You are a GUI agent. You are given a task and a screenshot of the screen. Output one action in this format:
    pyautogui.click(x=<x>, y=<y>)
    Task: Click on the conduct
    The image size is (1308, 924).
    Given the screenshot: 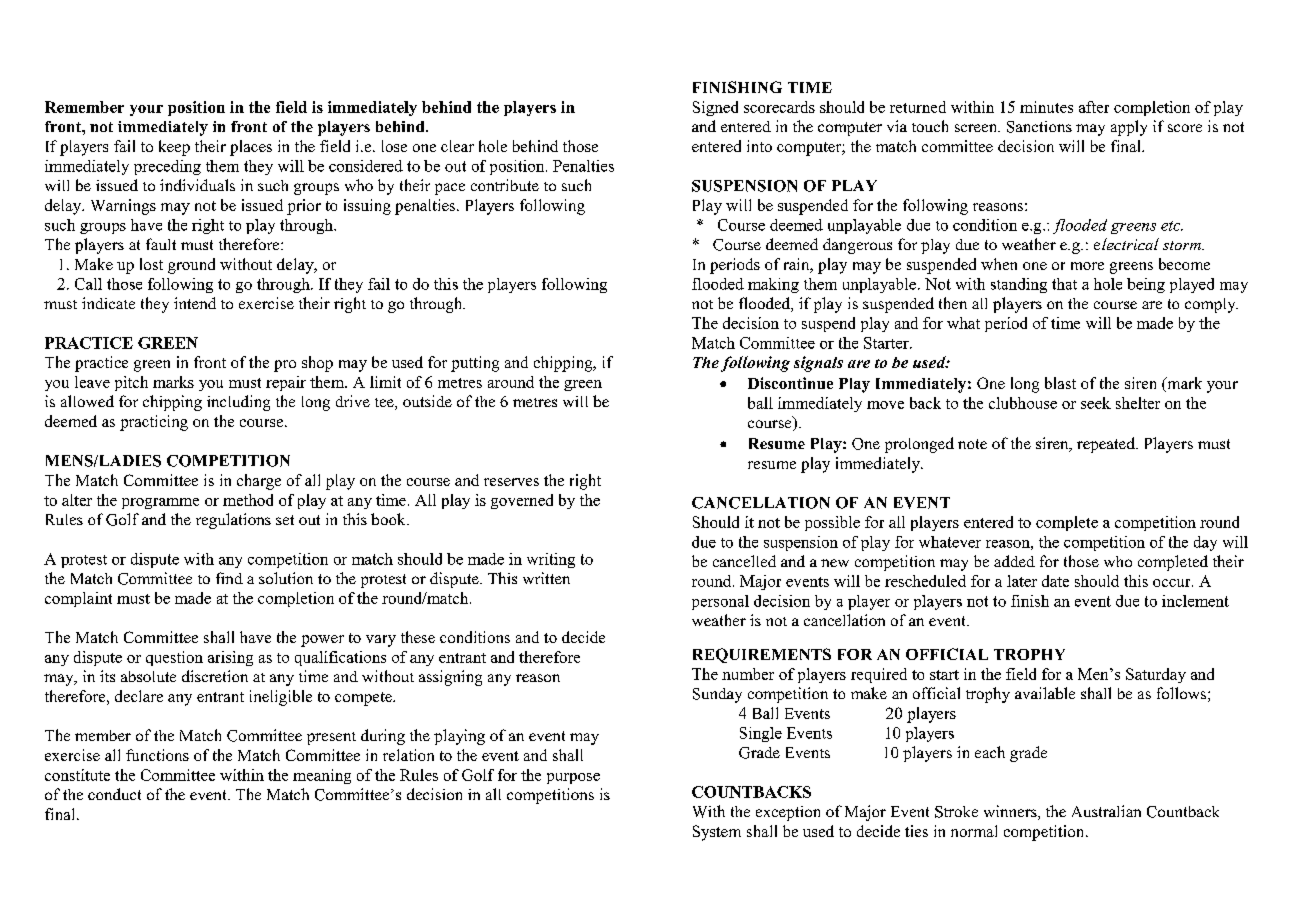 What is the action you would take?
    pyautogui.click(x=114, y=794)
